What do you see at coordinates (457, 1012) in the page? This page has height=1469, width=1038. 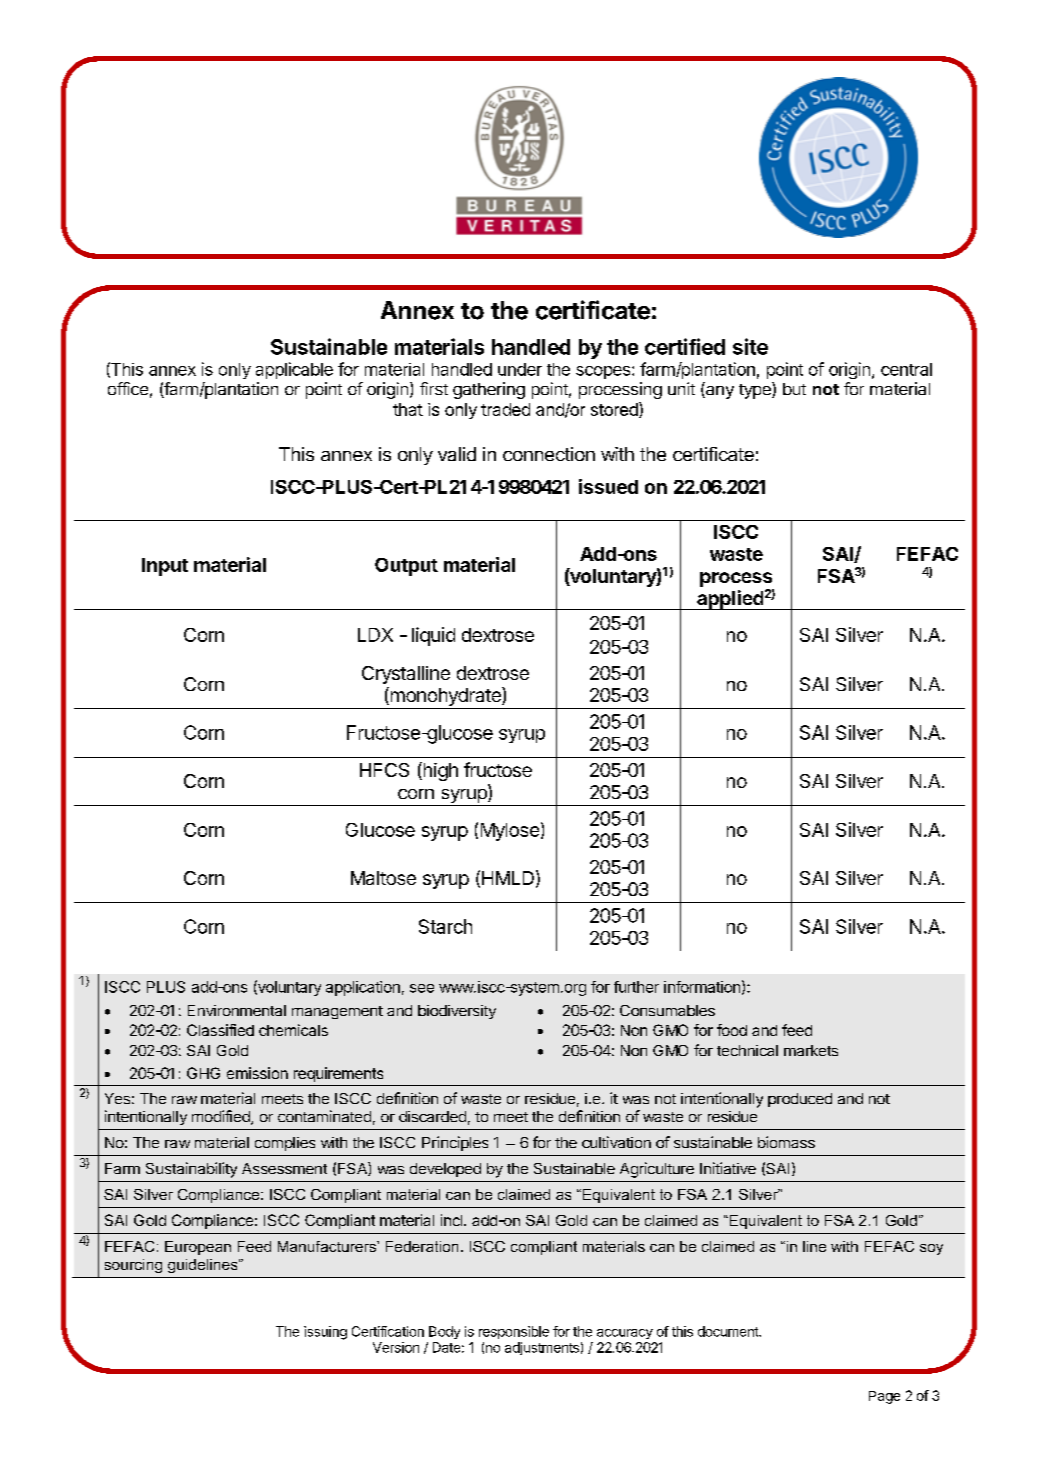 I see `biodiversity` at bounding box center [457, 1012].
